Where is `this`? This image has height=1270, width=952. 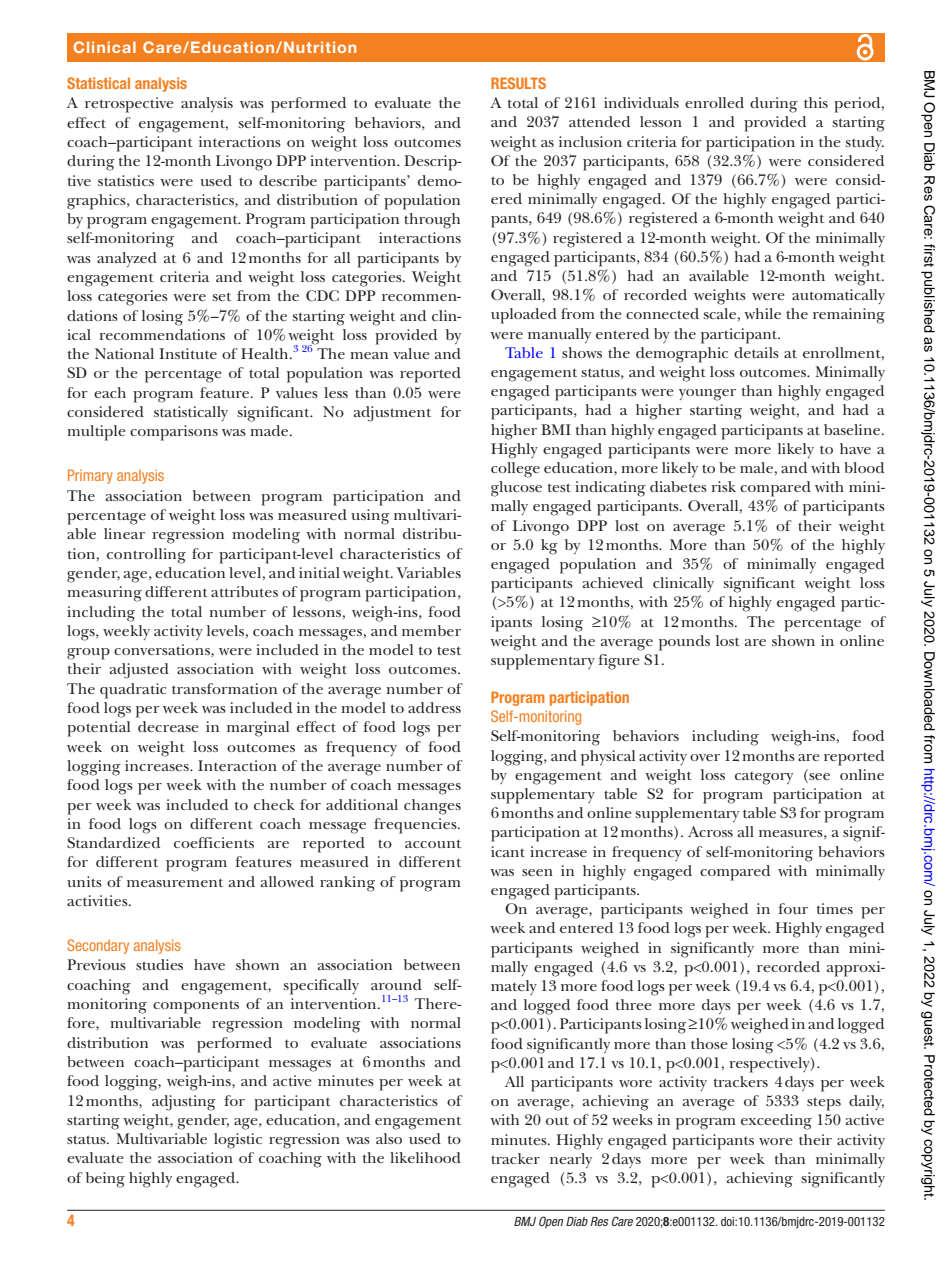 this is located at coordinates (816, 102).
